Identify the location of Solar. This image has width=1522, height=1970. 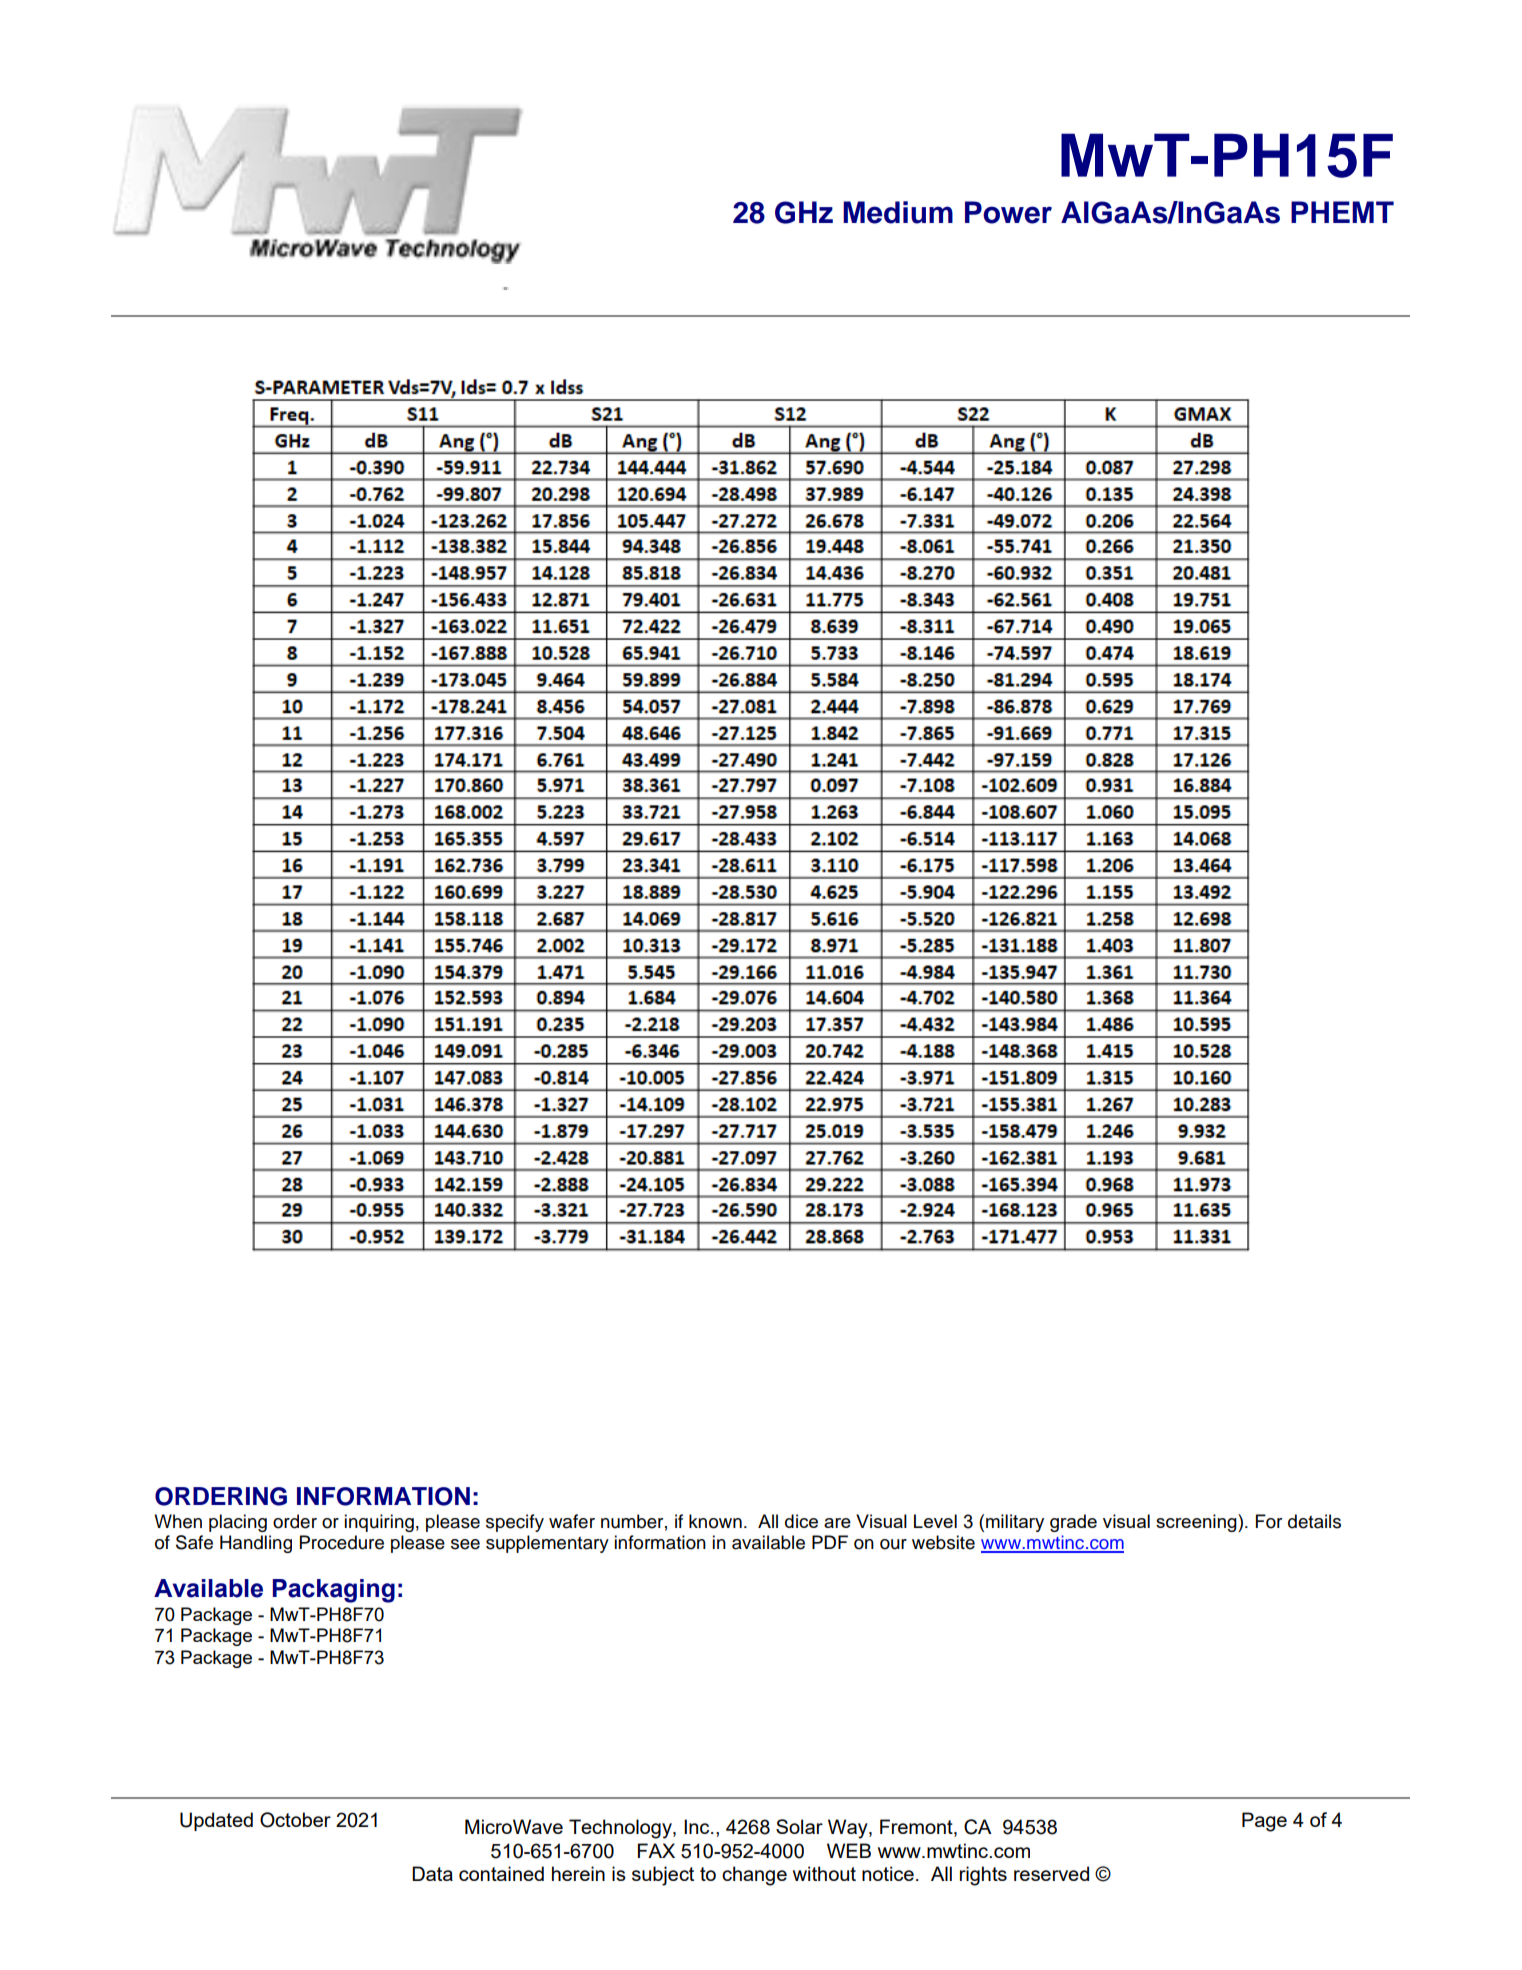
(799, 1826).
